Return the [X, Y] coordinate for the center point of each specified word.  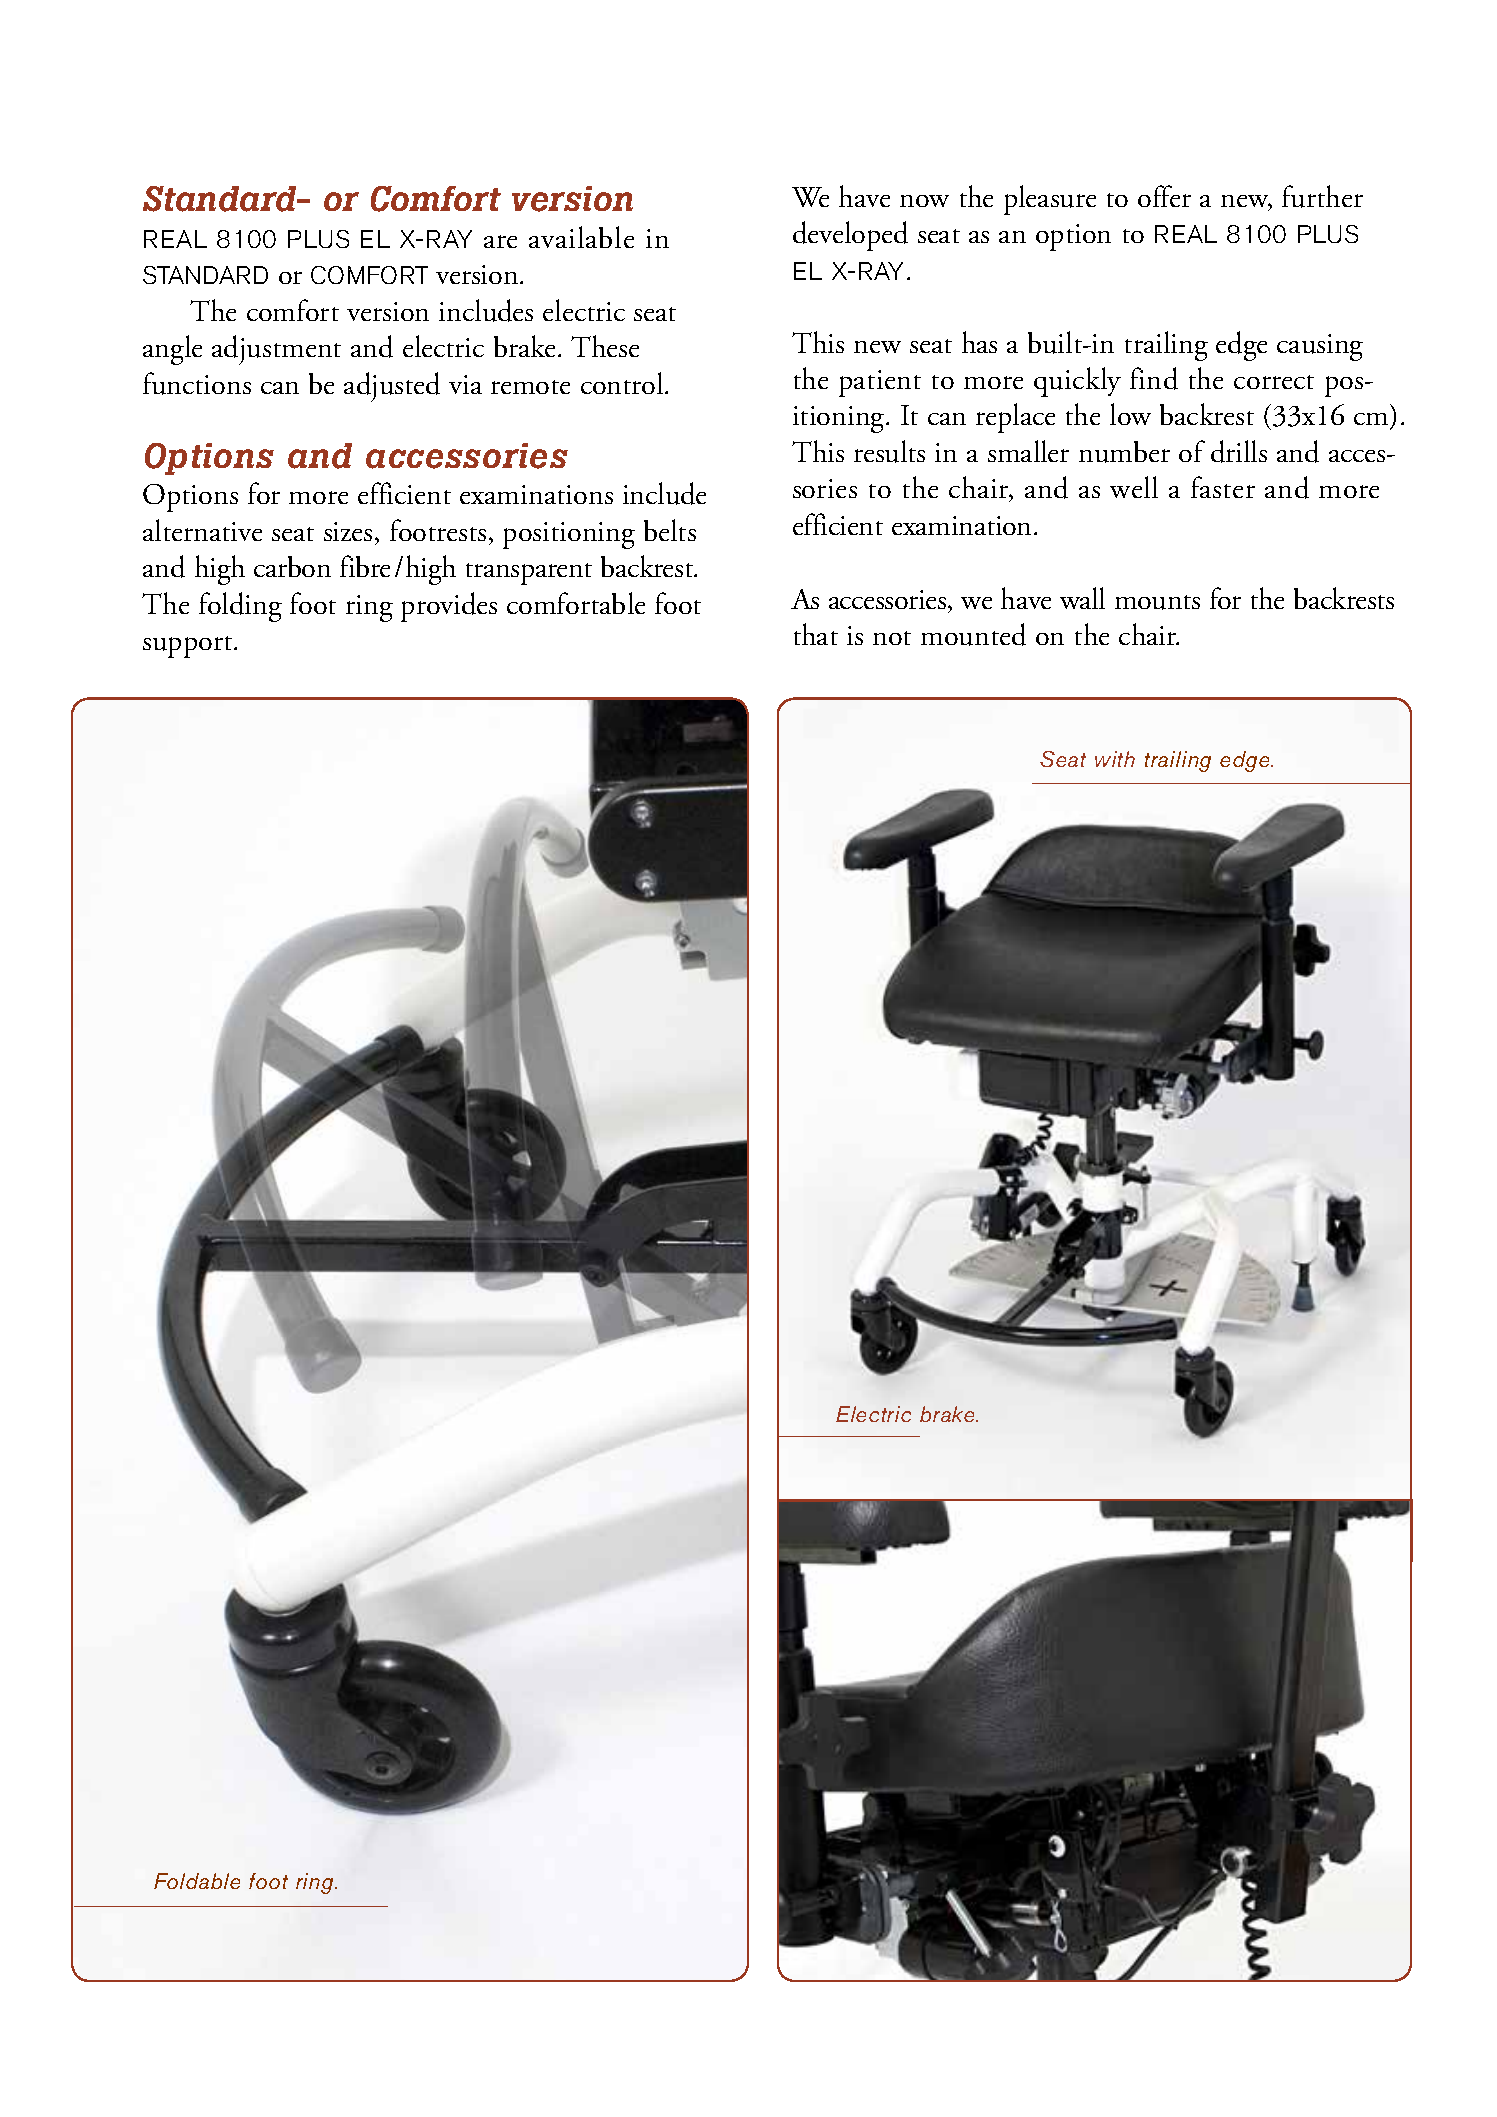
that [816, 634]
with [1115, 759]
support [189, 647]
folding [240, 607]
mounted [973, 634]
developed [850, 236]
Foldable [197, 1881]
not [892, 638]
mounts [1157, 602]
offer [1164, 196]
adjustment [276, 350]
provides [449, 607]
